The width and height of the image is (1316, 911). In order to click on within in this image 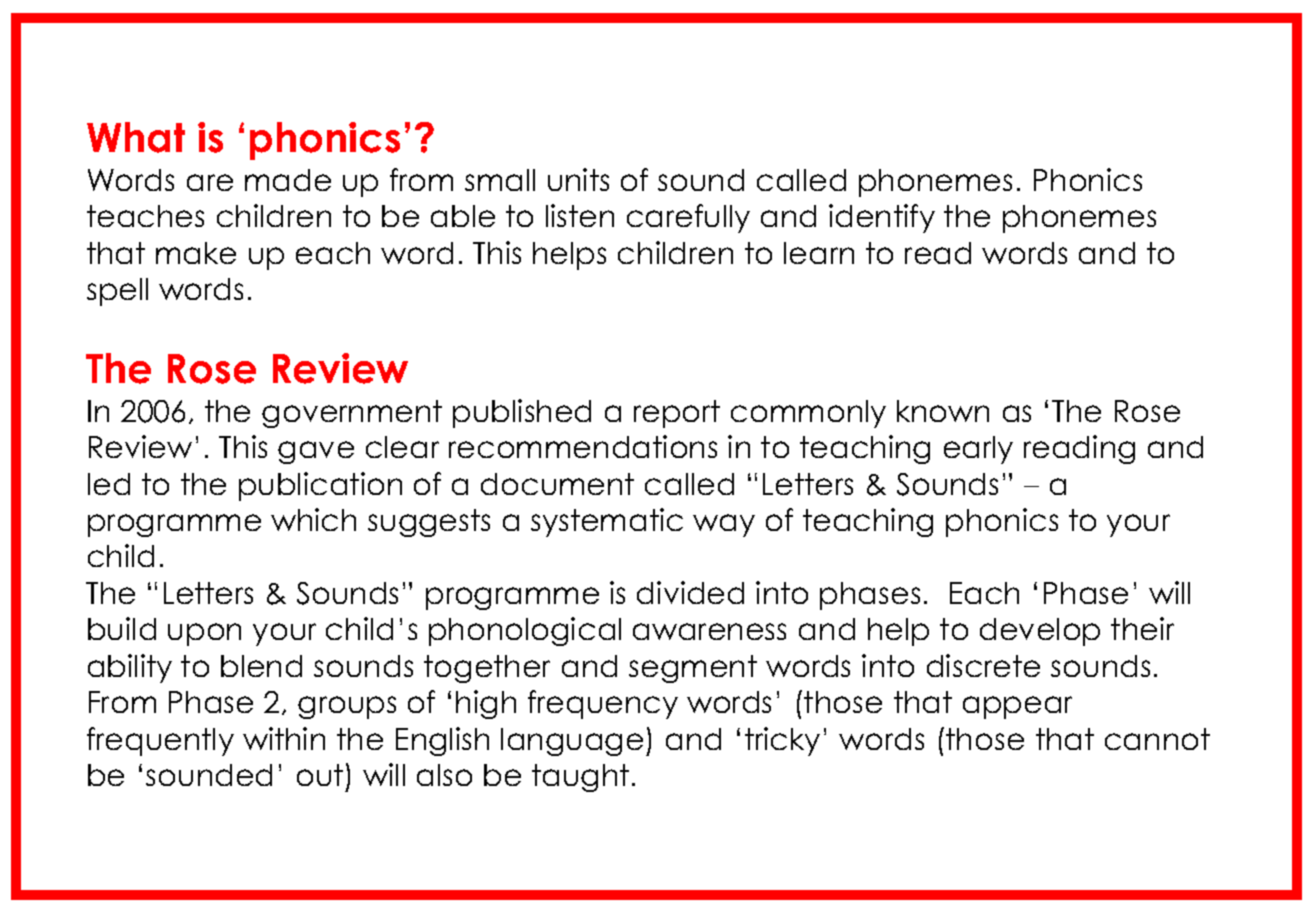, I will do `click(284, 738)`.
